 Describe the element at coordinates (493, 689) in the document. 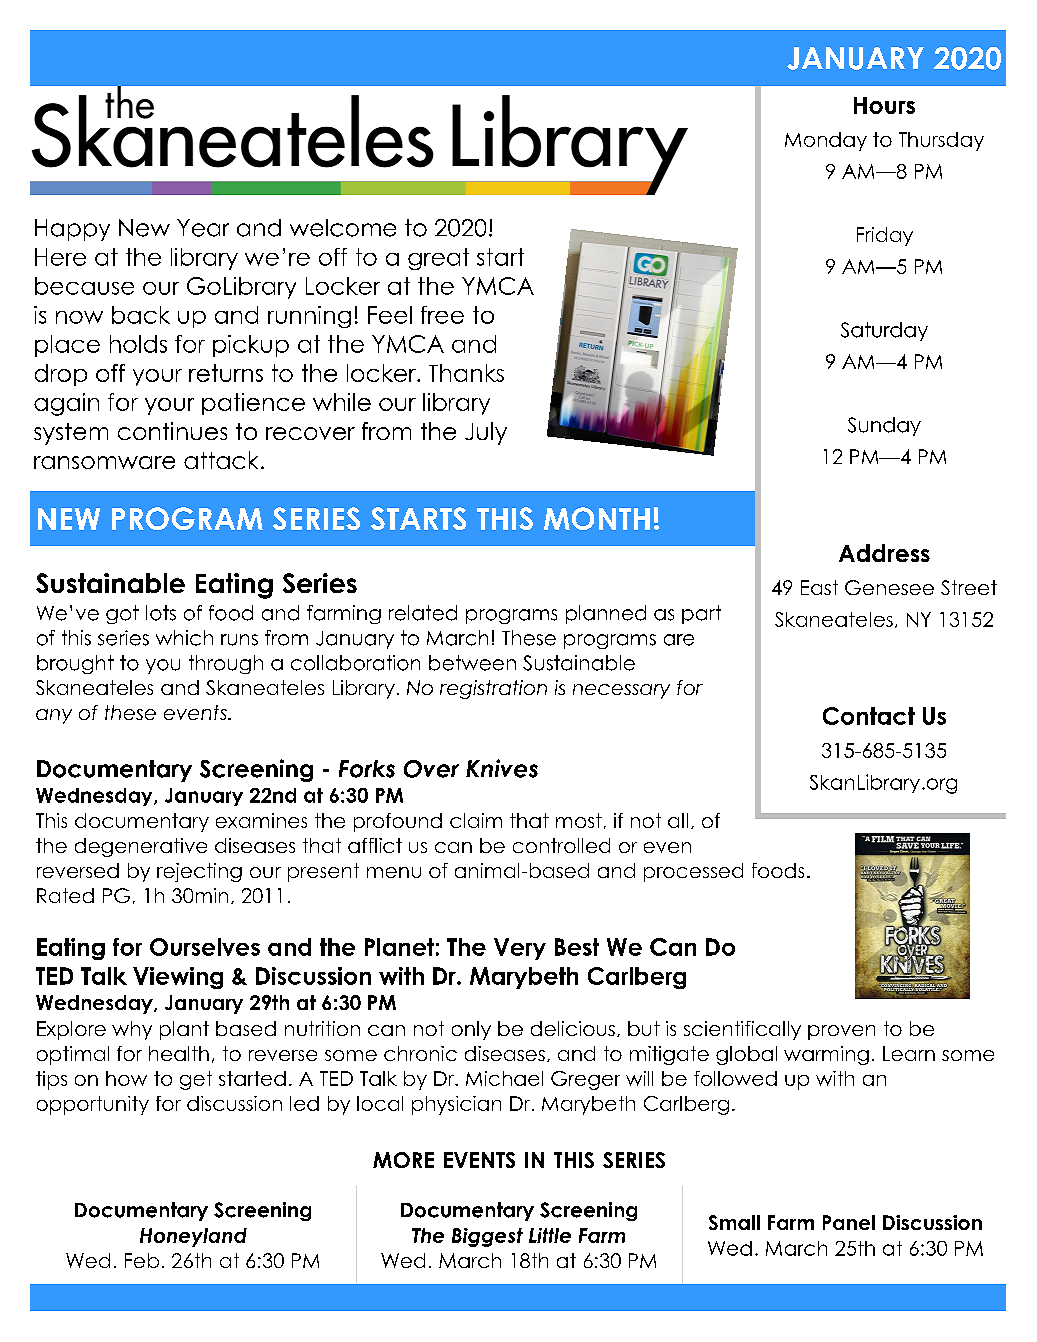

I see `registration` at that location.
